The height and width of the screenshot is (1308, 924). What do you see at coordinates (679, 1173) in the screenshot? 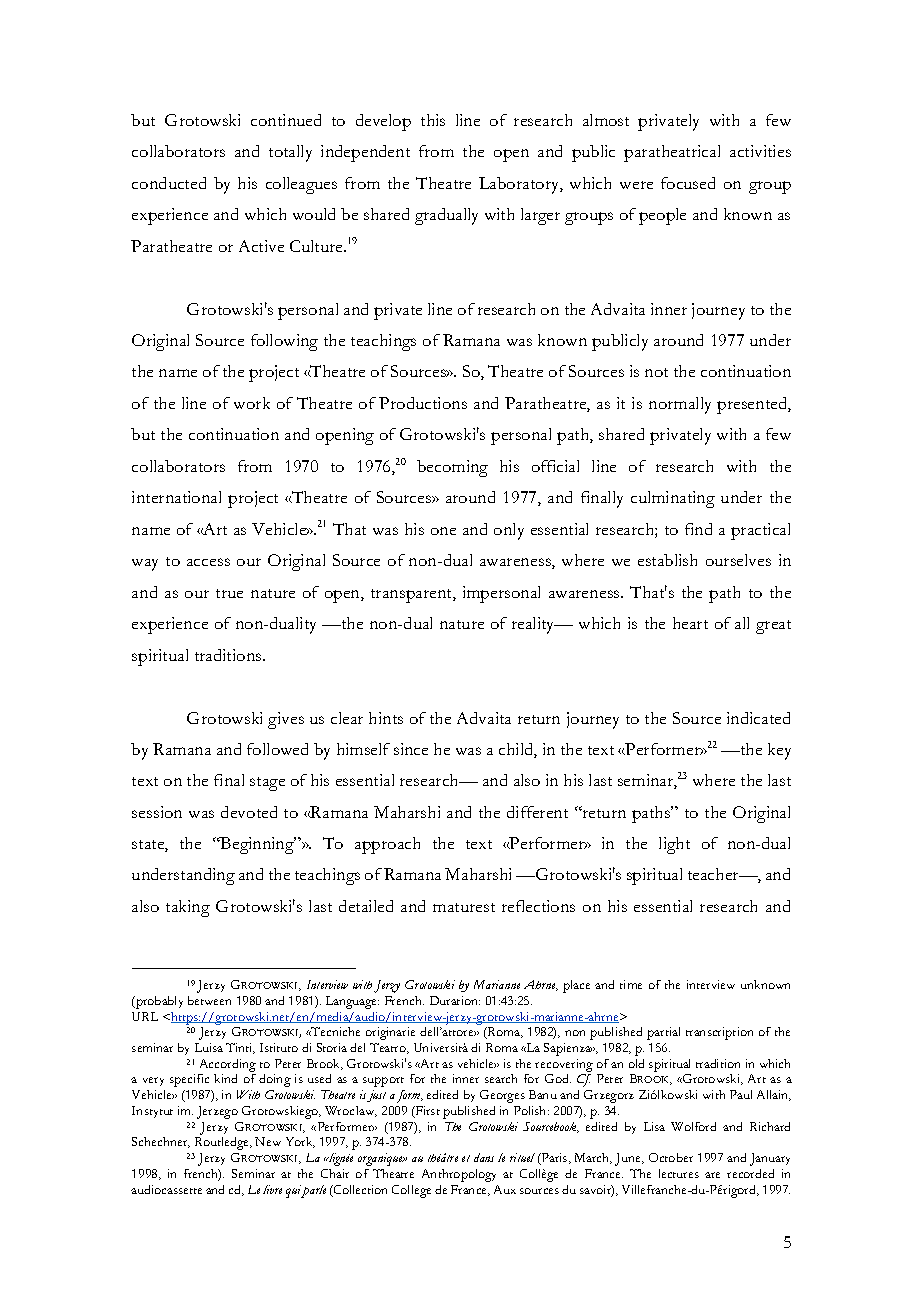
I see `lectures` at bounding box center [679, 1173].
